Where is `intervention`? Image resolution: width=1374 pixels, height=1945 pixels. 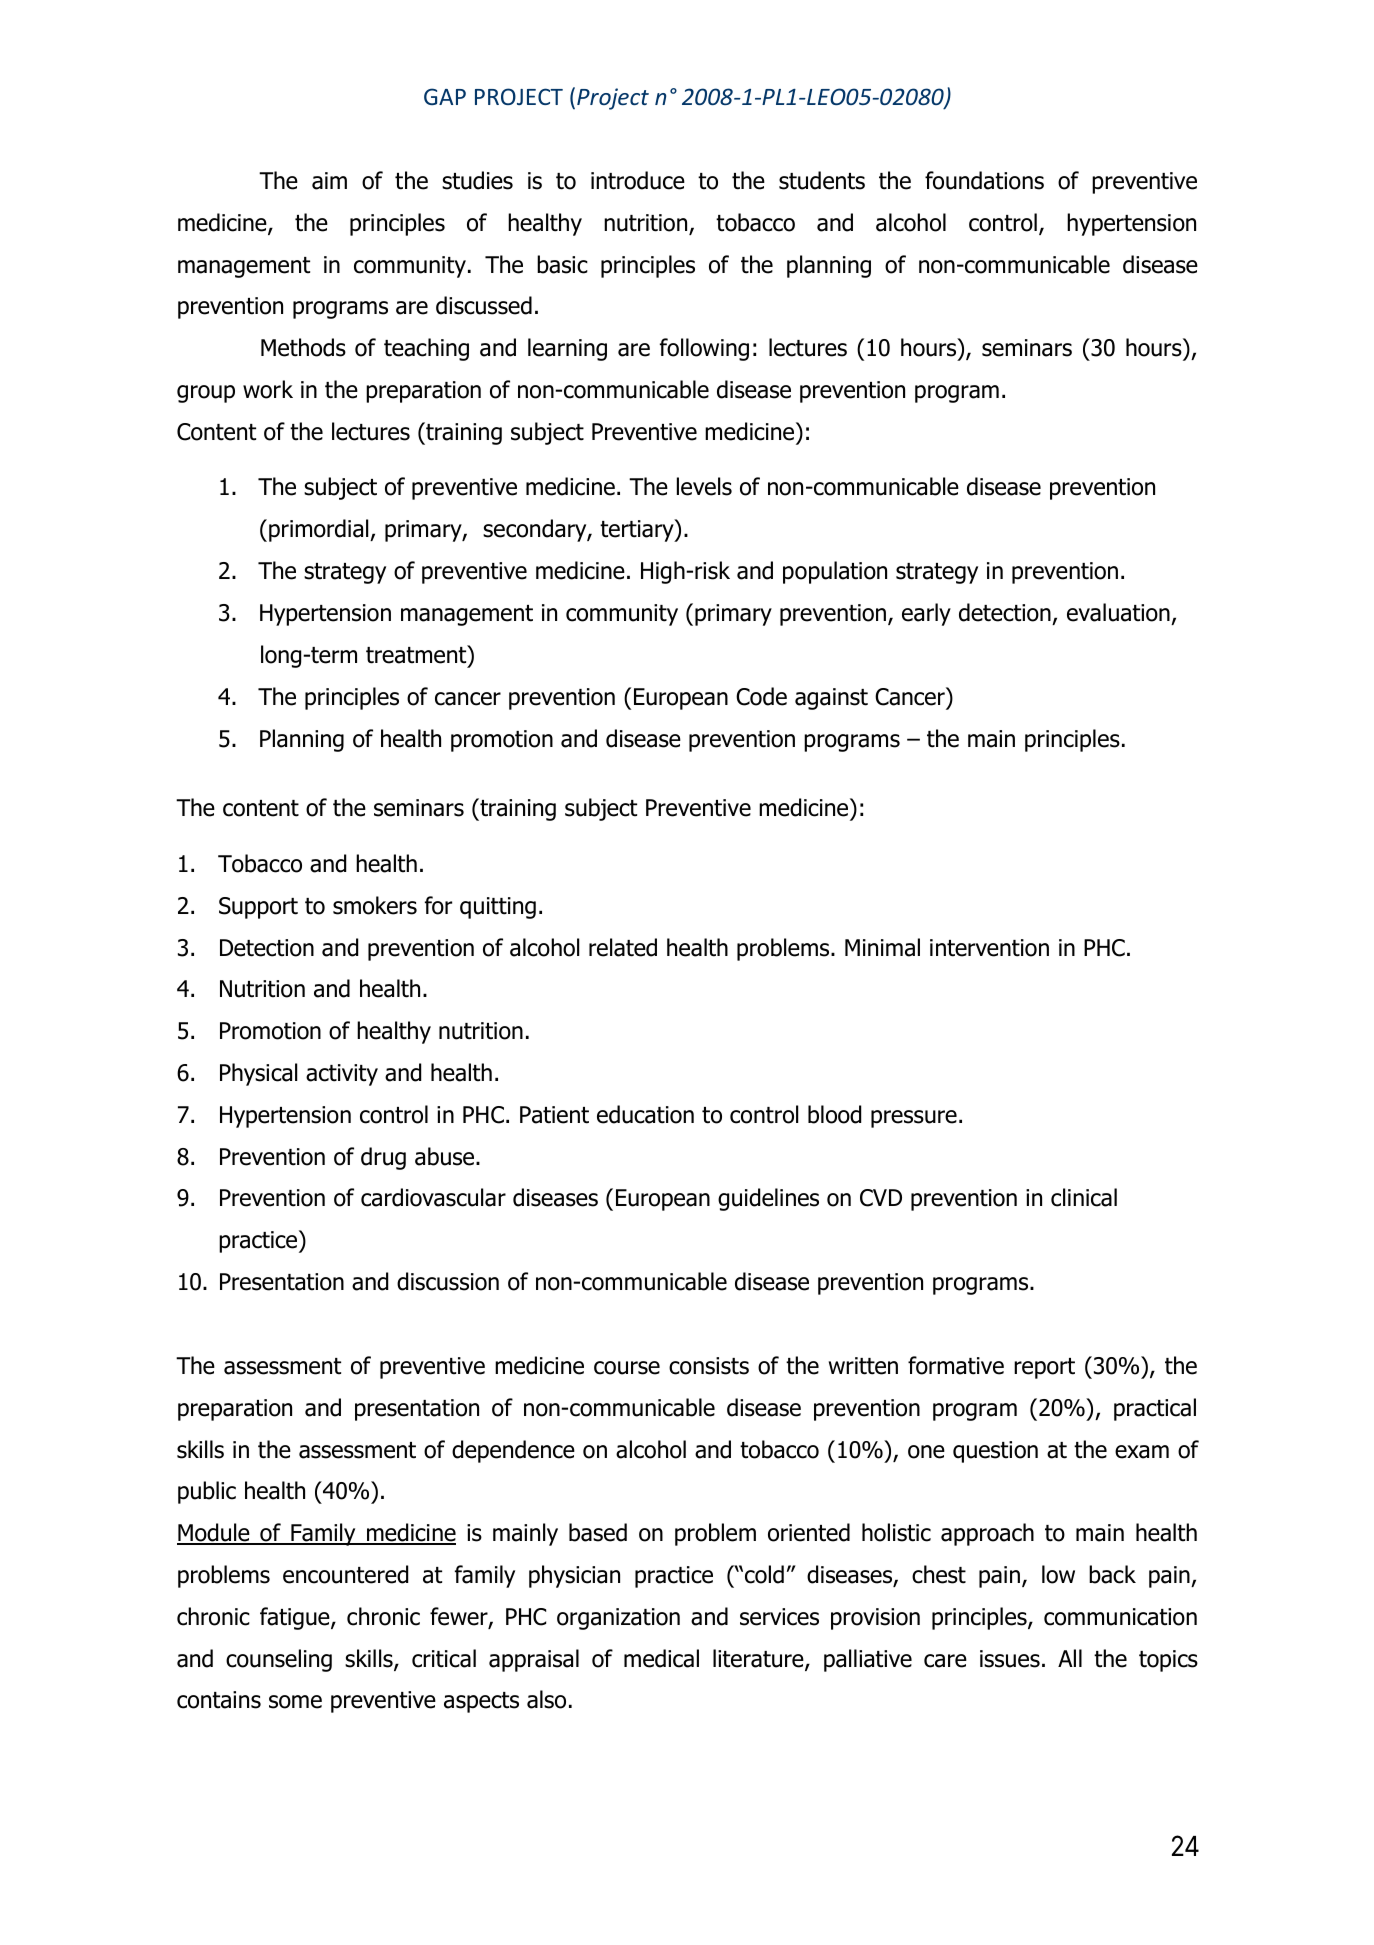
intervention is located at coordinates (989, 948).
